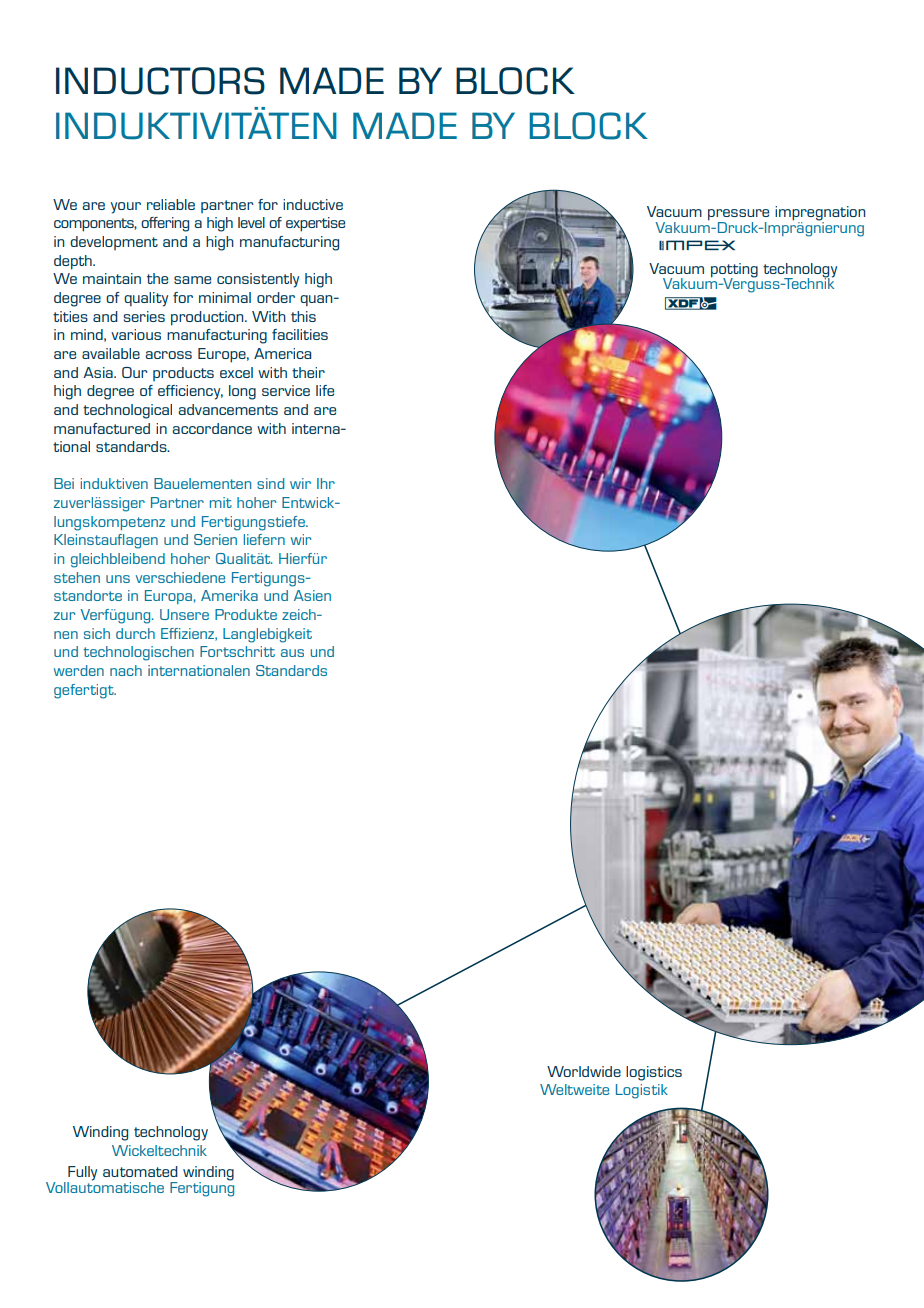  Describe the element at coordinates (135, 633) in the screenshot. I see `durch` at that location.
